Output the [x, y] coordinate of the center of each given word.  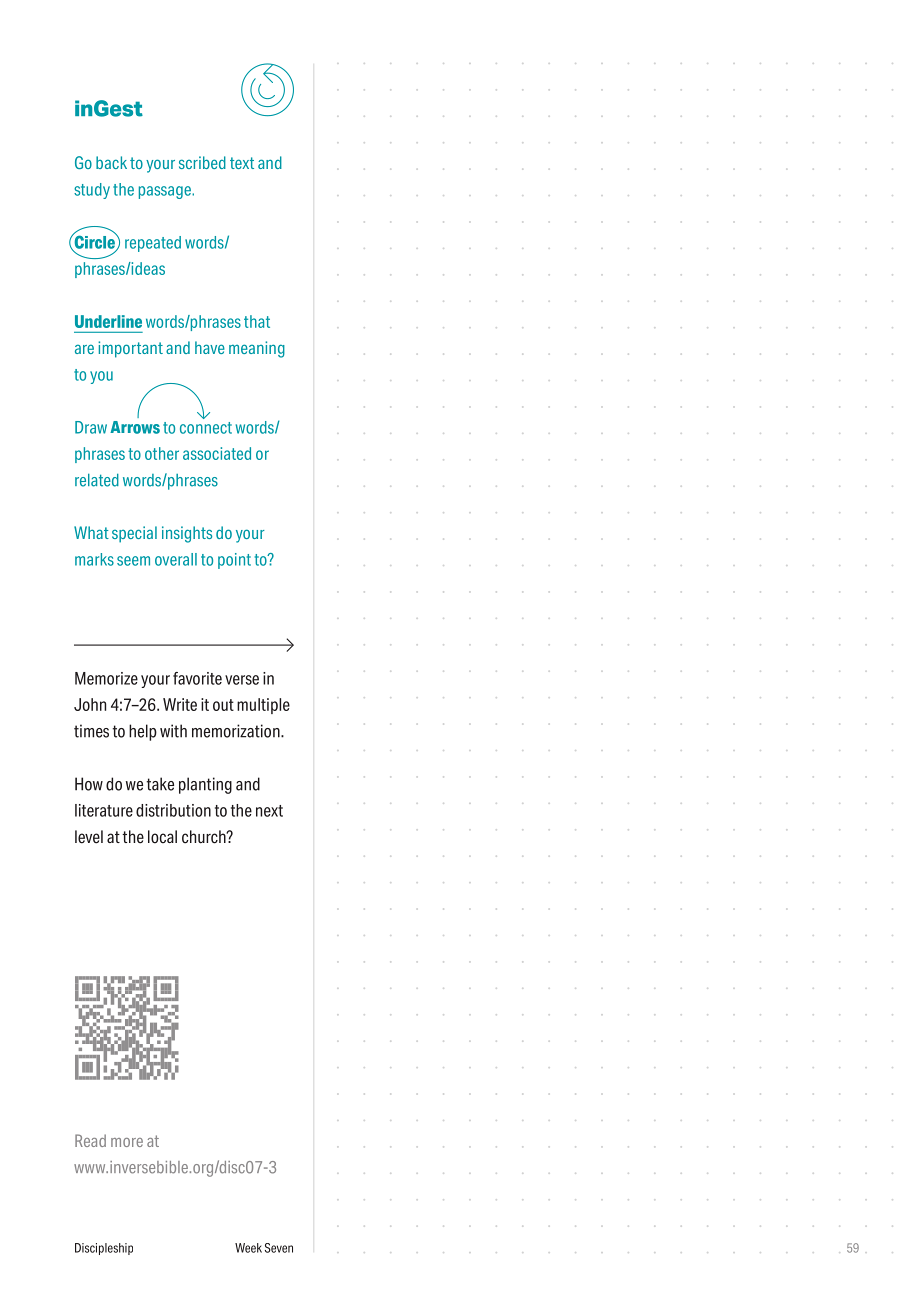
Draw [91, 427]
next [269, 811]
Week [248, 1248]
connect [206, 428]
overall [176, 559]
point [234, 561]
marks [94, 559]
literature [104, 810]
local [162, 837]
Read [90, 1140]
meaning [257, 349]
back [111, 162]
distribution [173, 810]
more [127, 1142]
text [242, 163]
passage [166, 192]
